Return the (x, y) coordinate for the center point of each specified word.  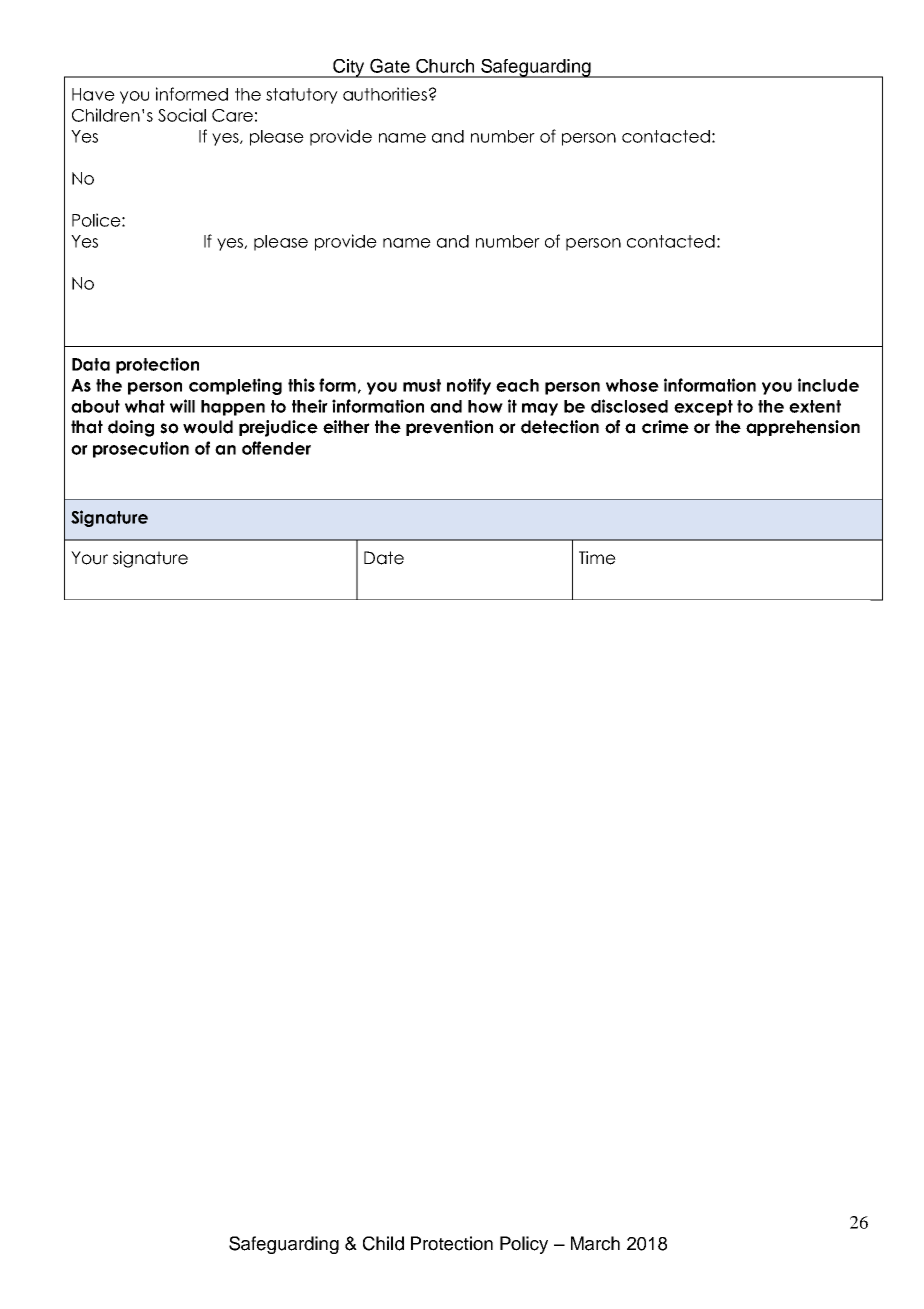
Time (597, 558)
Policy (524, 1245)
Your (89, 558)
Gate (390, 65)
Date (384, 558)
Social (182, 115)
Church (445, 66)
